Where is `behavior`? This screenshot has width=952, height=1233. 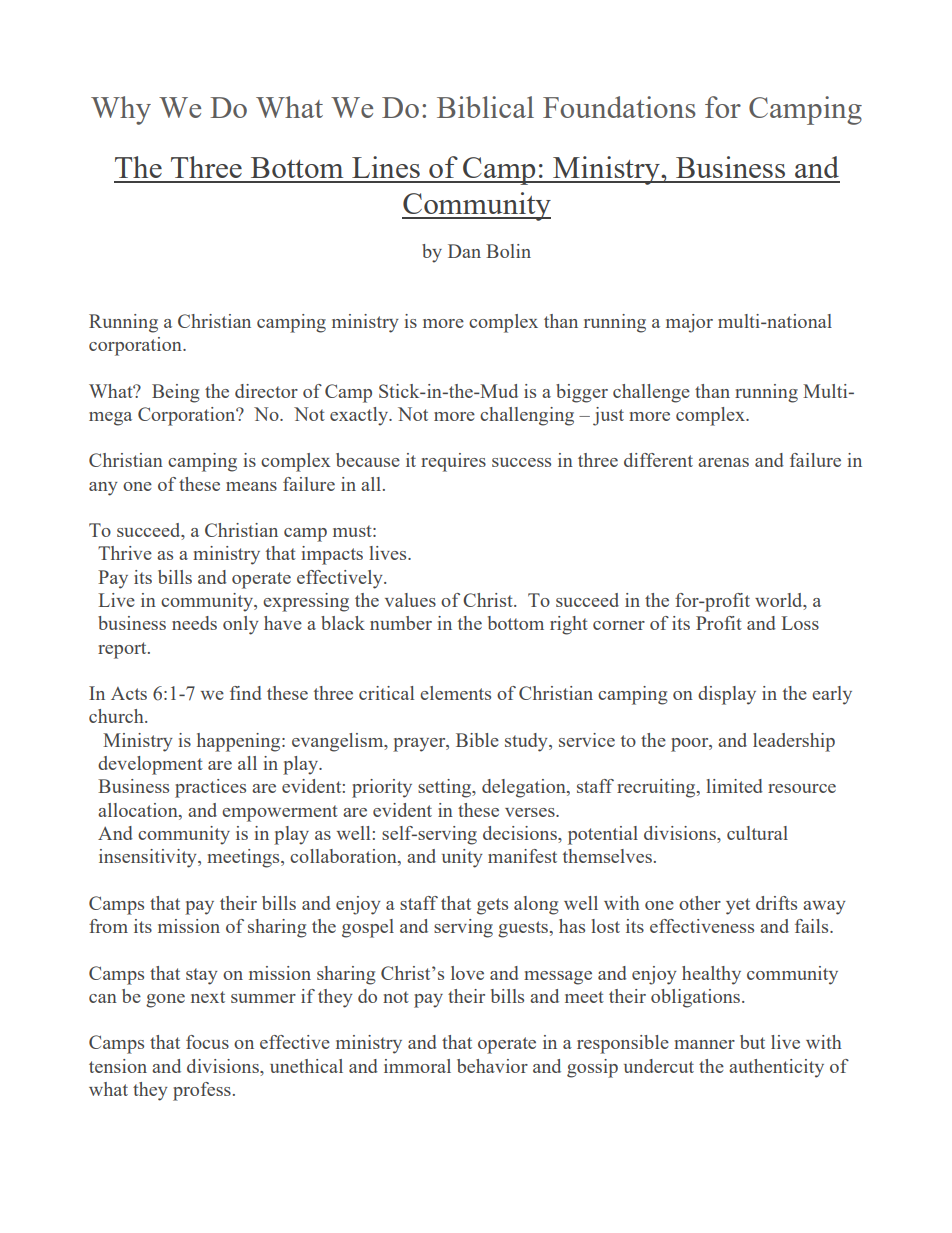 behavior is located at coordinates (492, 1066).
